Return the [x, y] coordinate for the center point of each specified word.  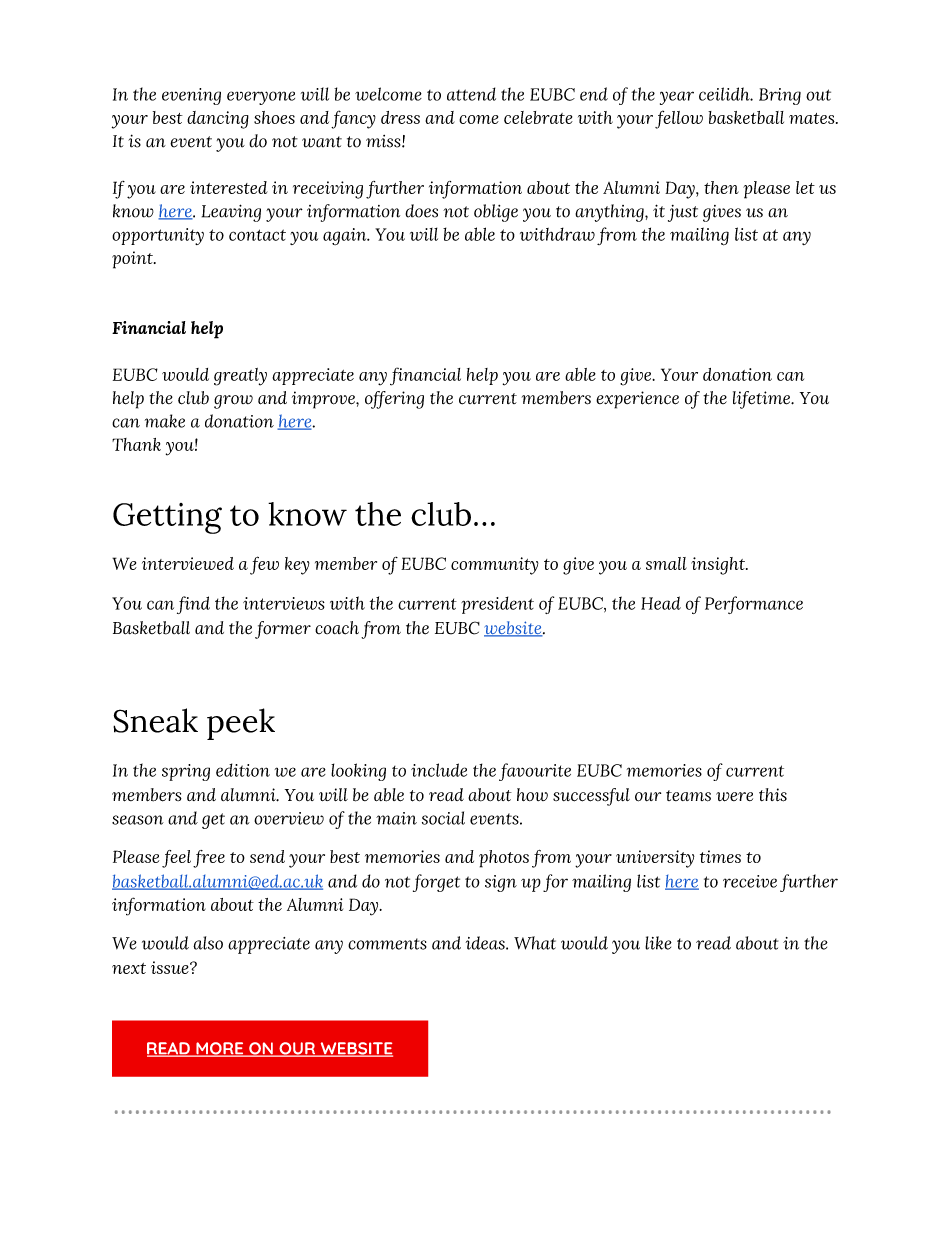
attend [471, 94]
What [535, 943]
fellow [679, 119]
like [658, 943]
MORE [220, 1049]
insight [719, 566]
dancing [218, 120]
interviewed [188, 563]
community [495, 566]
